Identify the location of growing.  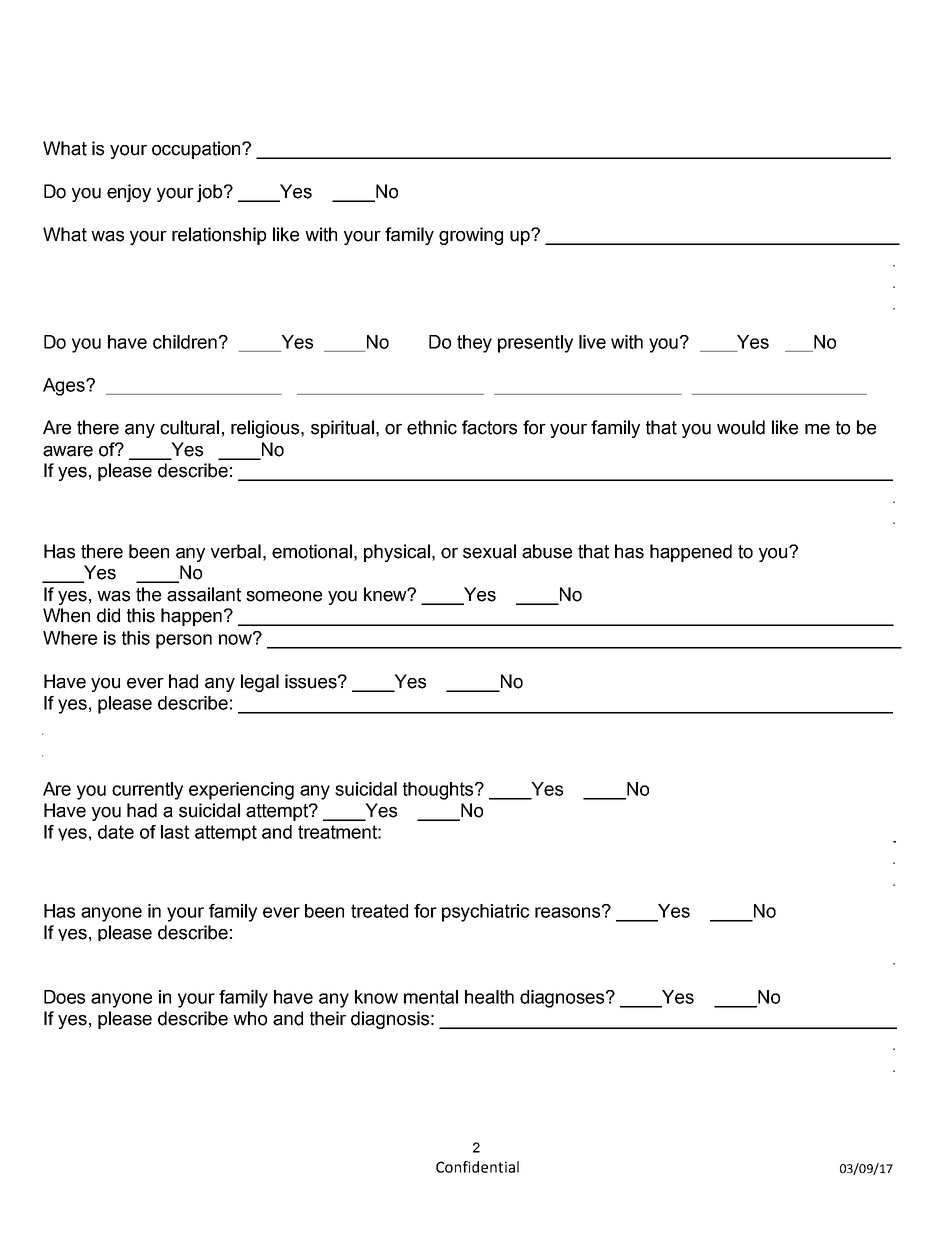
(471, 236).
